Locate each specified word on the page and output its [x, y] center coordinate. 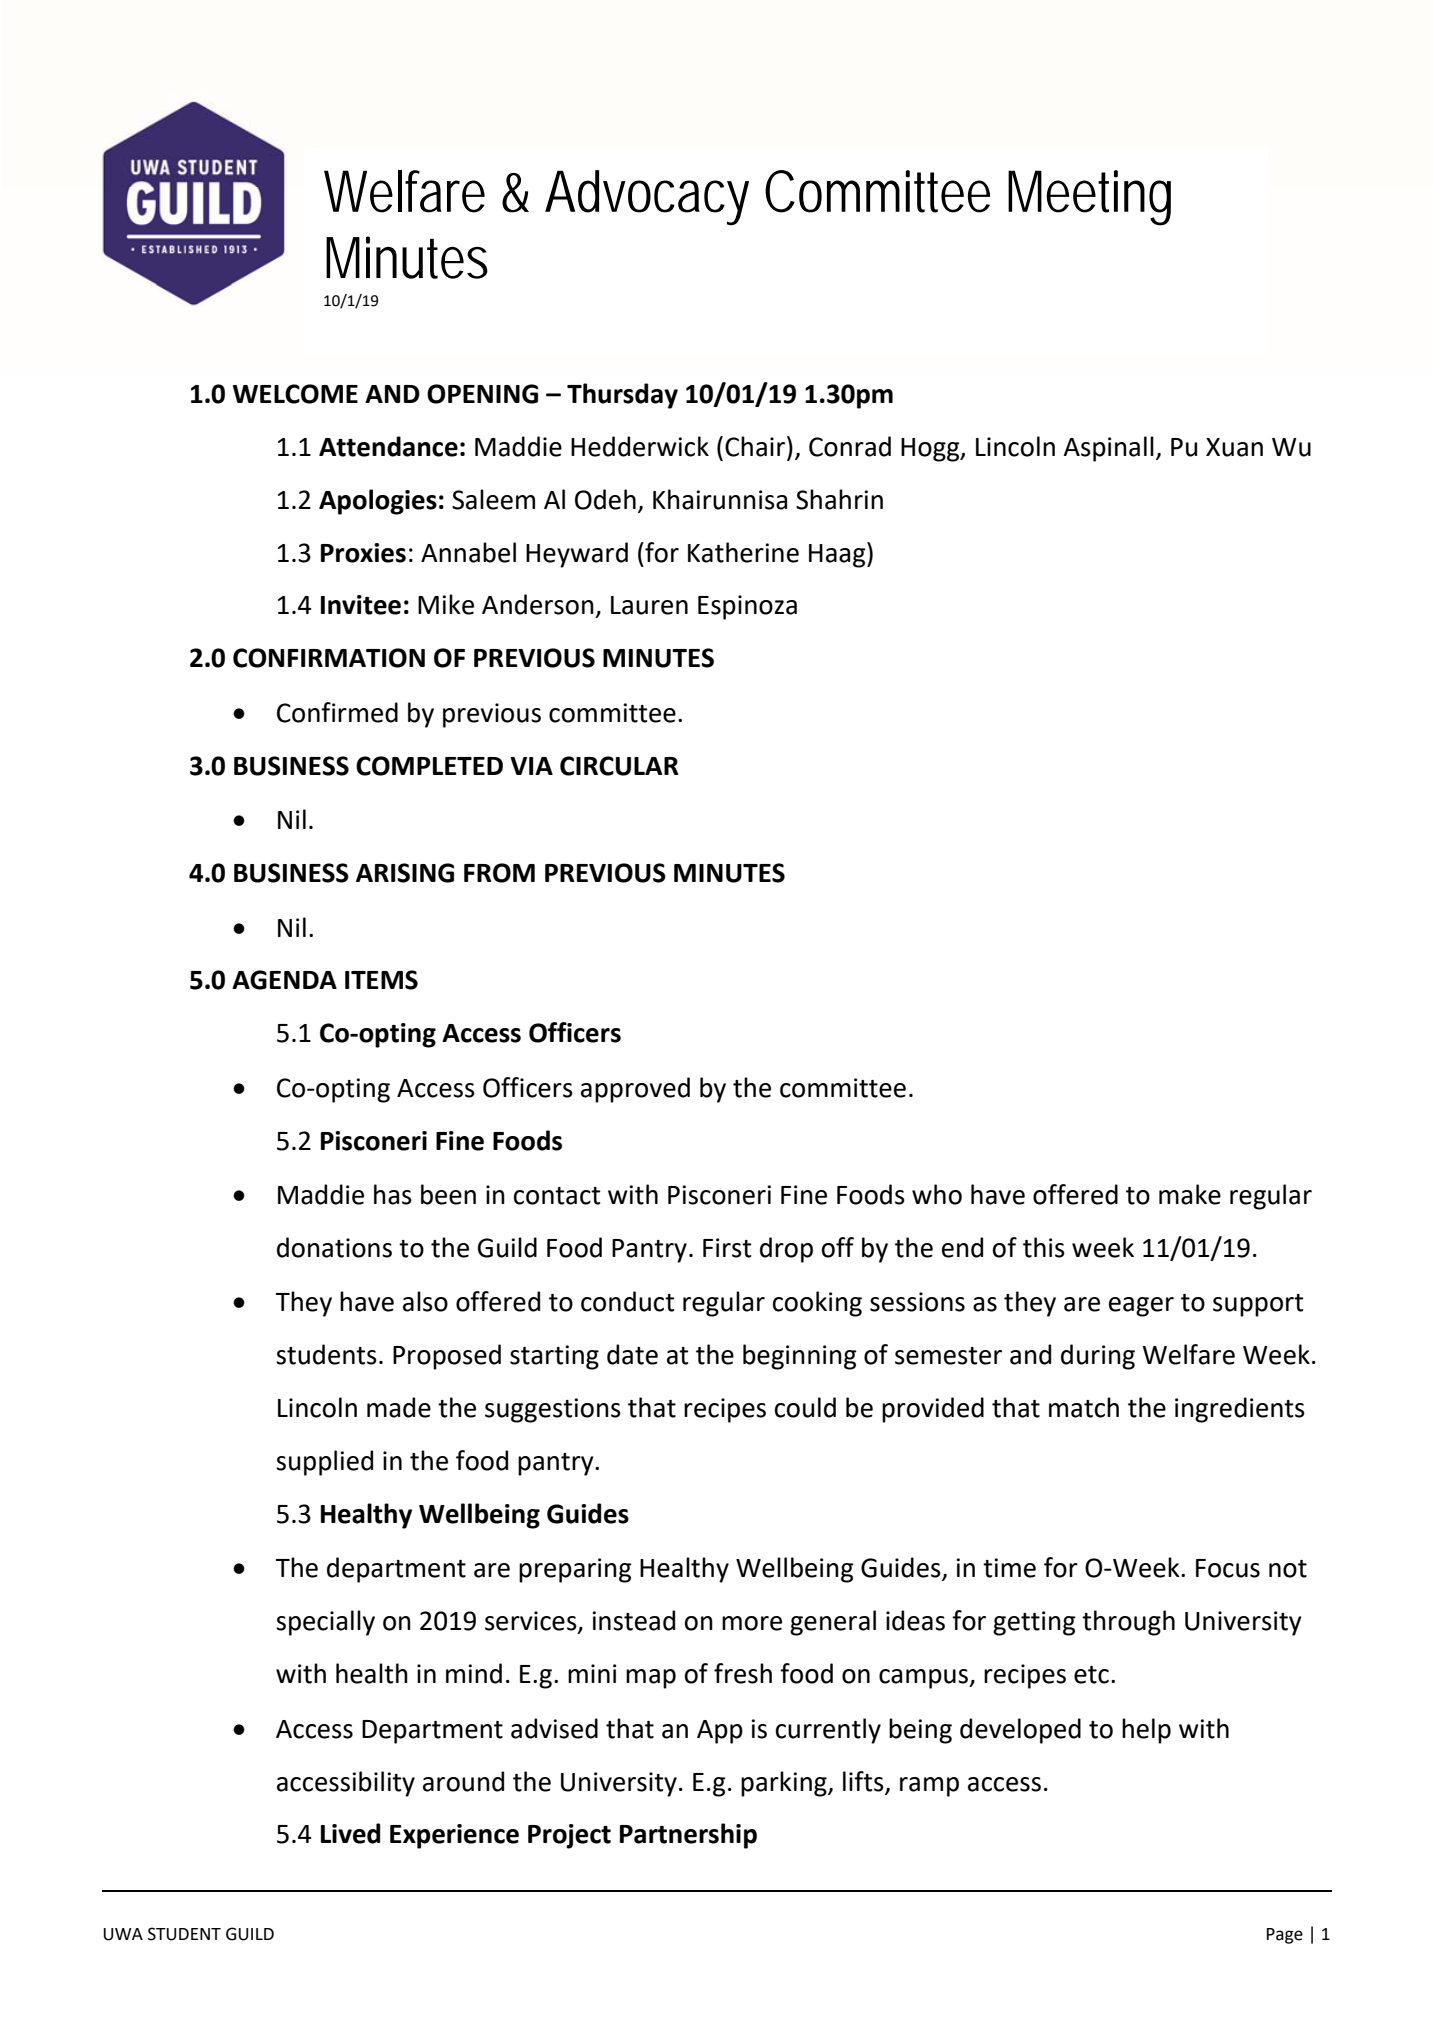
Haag [838, 555]
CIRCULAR [619, 766]
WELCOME [295, 394]
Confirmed [337, 712]
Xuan [1234, 447]
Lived [350, 1833]
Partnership [688, 1836]
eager [1141, 1307]
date [632, 1354]
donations [334, 1247]
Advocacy [647, 197]
